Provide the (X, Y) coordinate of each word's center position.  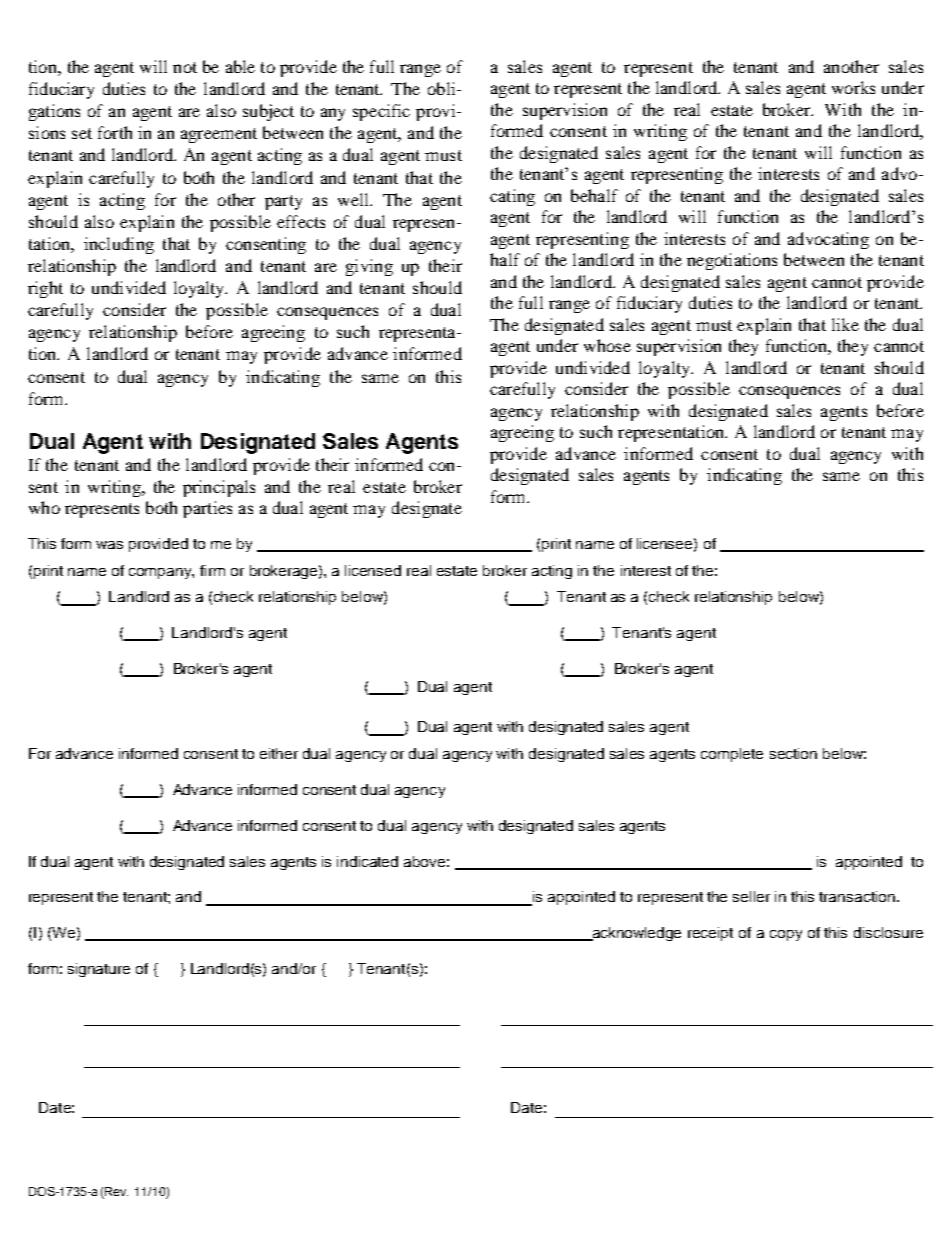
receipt (710, 934)
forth (115, 132)
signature (99, 970)
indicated (367, 861)
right (45, 289)
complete (732, 755)
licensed (373, 570)
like (845, 324)
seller (751, 896)
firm (212, 570)
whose (607, 345)
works (853, 87)
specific (381, 112)
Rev (116, 1191)
